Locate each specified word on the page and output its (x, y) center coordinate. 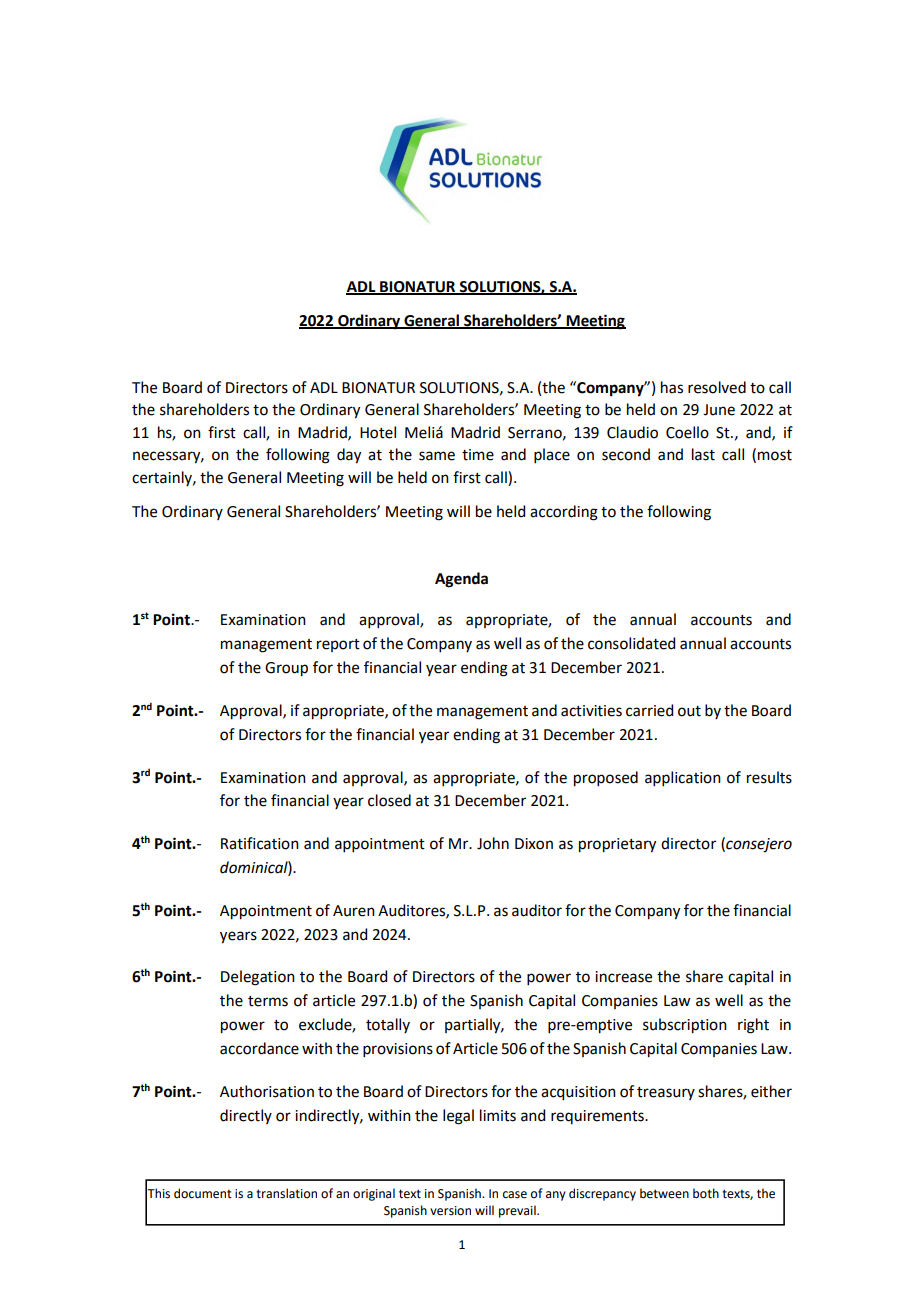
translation (286, 1193)
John (493, 843)
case (515, 1195)
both (706, 1193)
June (719, 410)
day (349, 456)
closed (389, 800)
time (478, 455)
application (683, 778)
